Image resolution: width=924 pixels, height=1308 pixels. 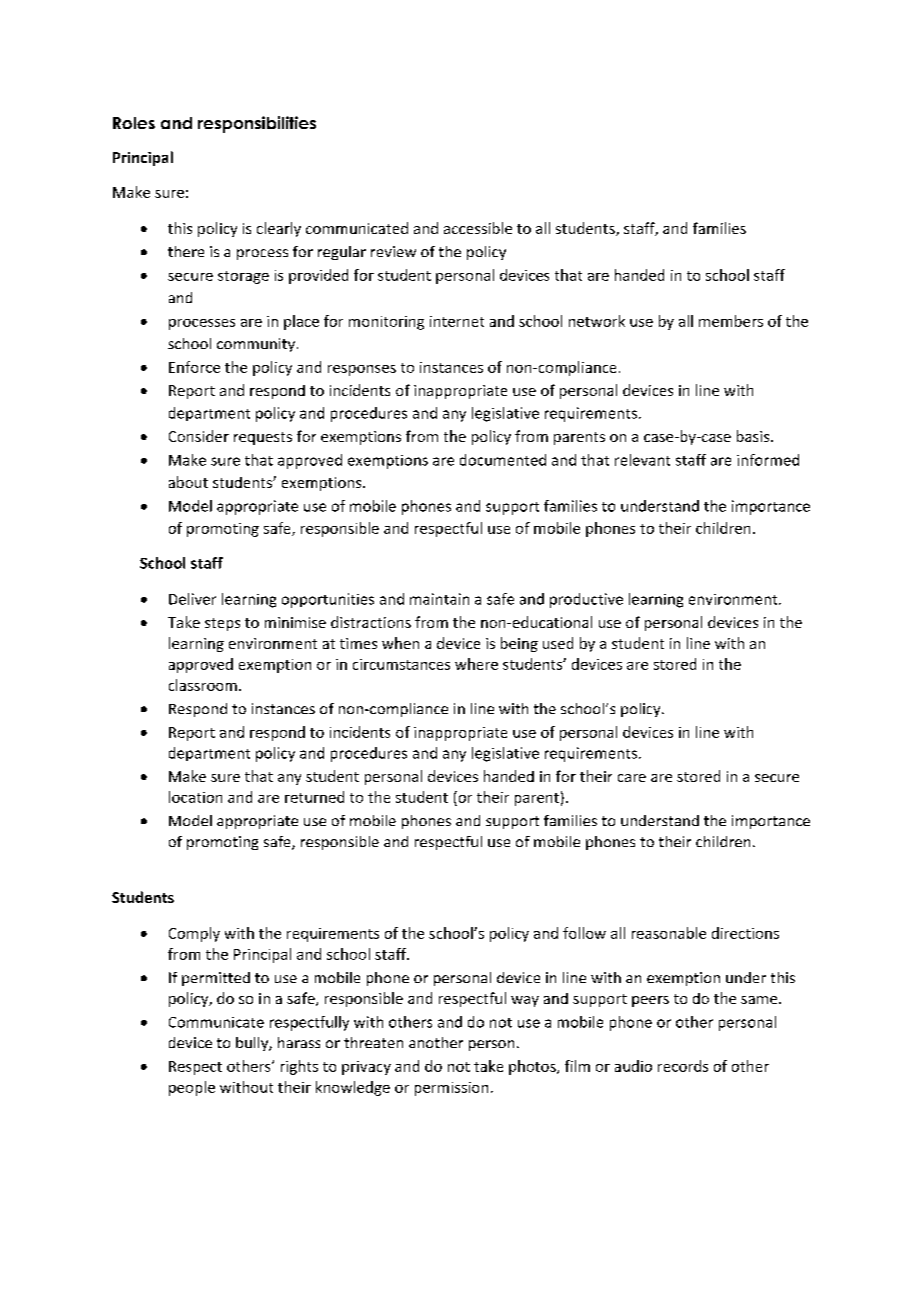 I want to click on responsibilities, so click(x=257, y=124).
